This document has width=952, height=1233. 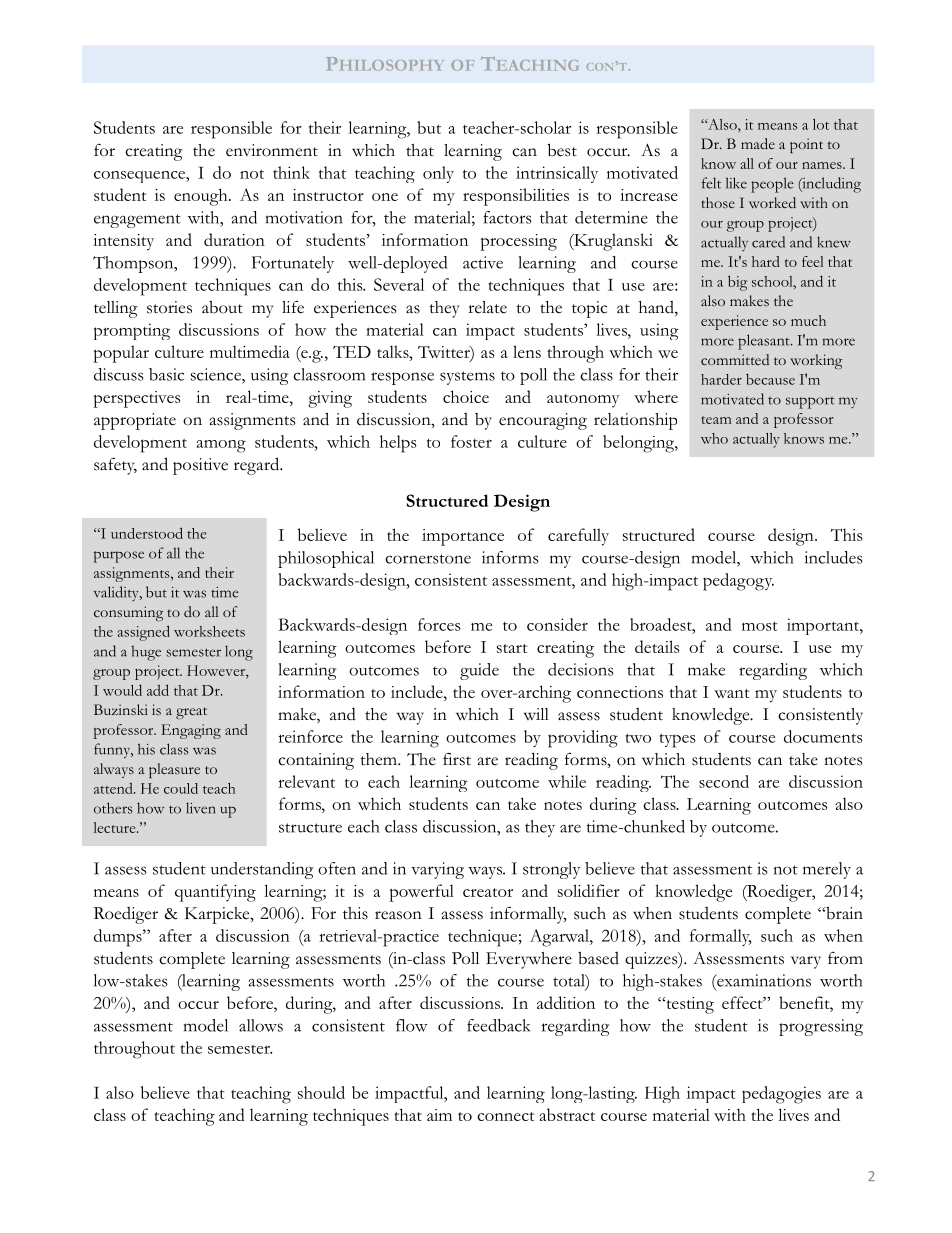 I want to click on enough, so click(x=202, y=197).
